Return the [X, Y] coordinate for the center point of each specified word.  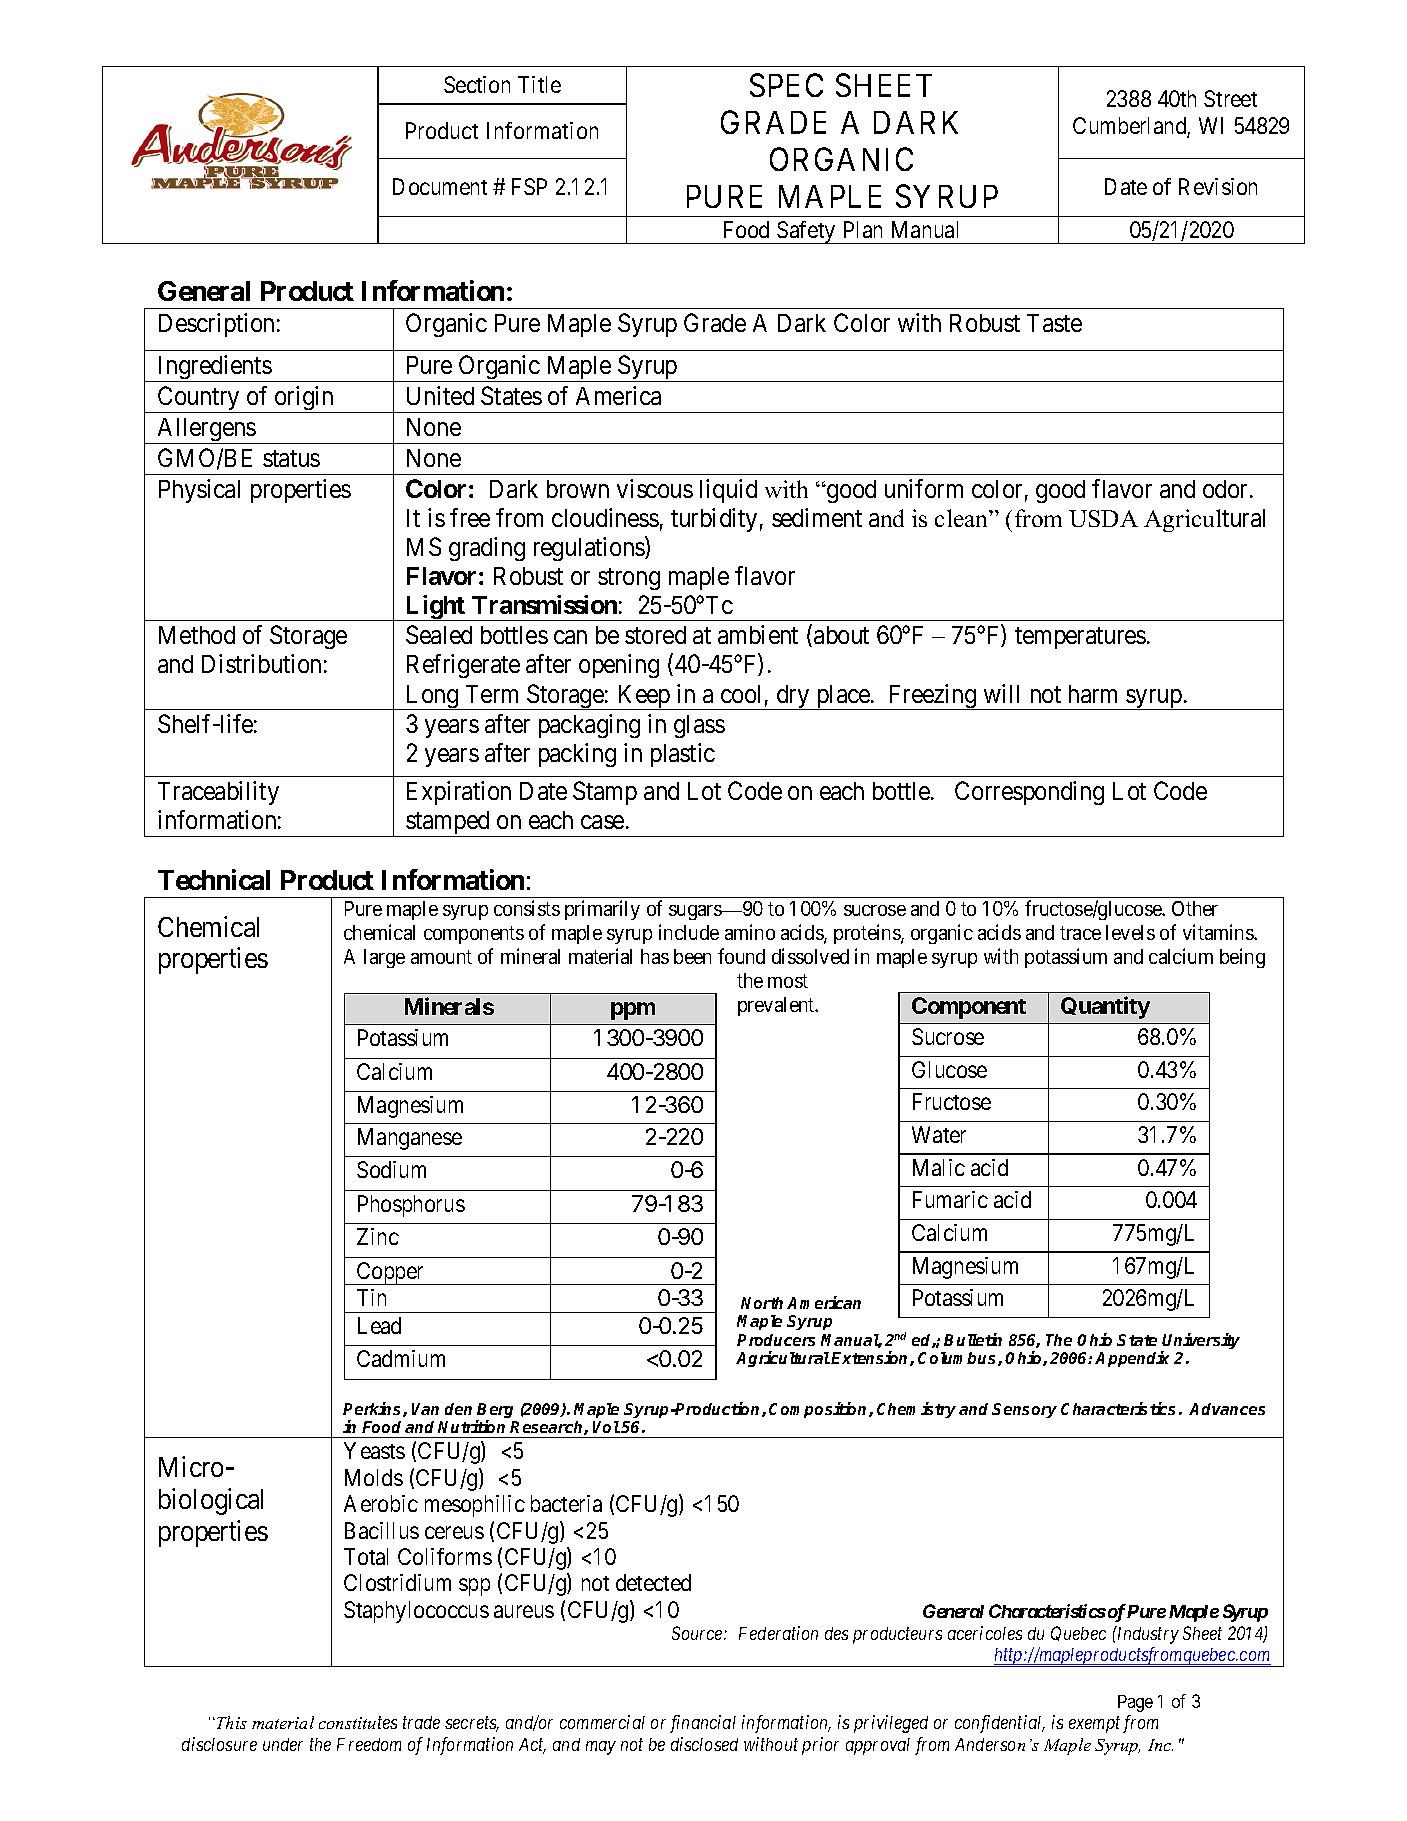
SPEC [786, 85]
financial [703, 1724]
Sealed [439, 634]
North [762, 1303]
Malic [939, 1167]
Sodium [391, 1169]
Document [440, 186]
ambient [758, 634]
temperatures [1080, 638]
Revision [1218, 186]
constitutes [358, 1722]
